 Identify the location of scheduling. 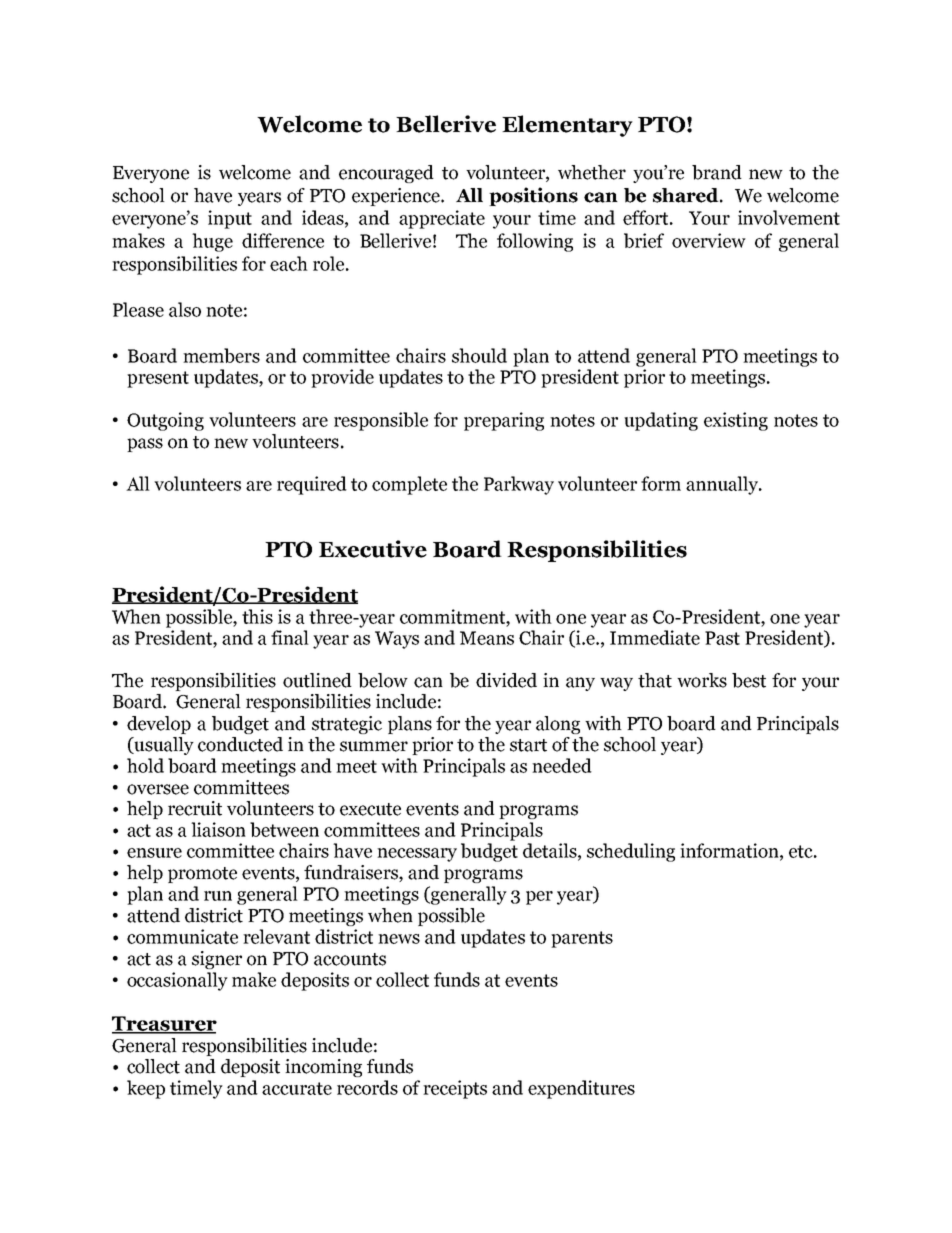
(631, 852).
